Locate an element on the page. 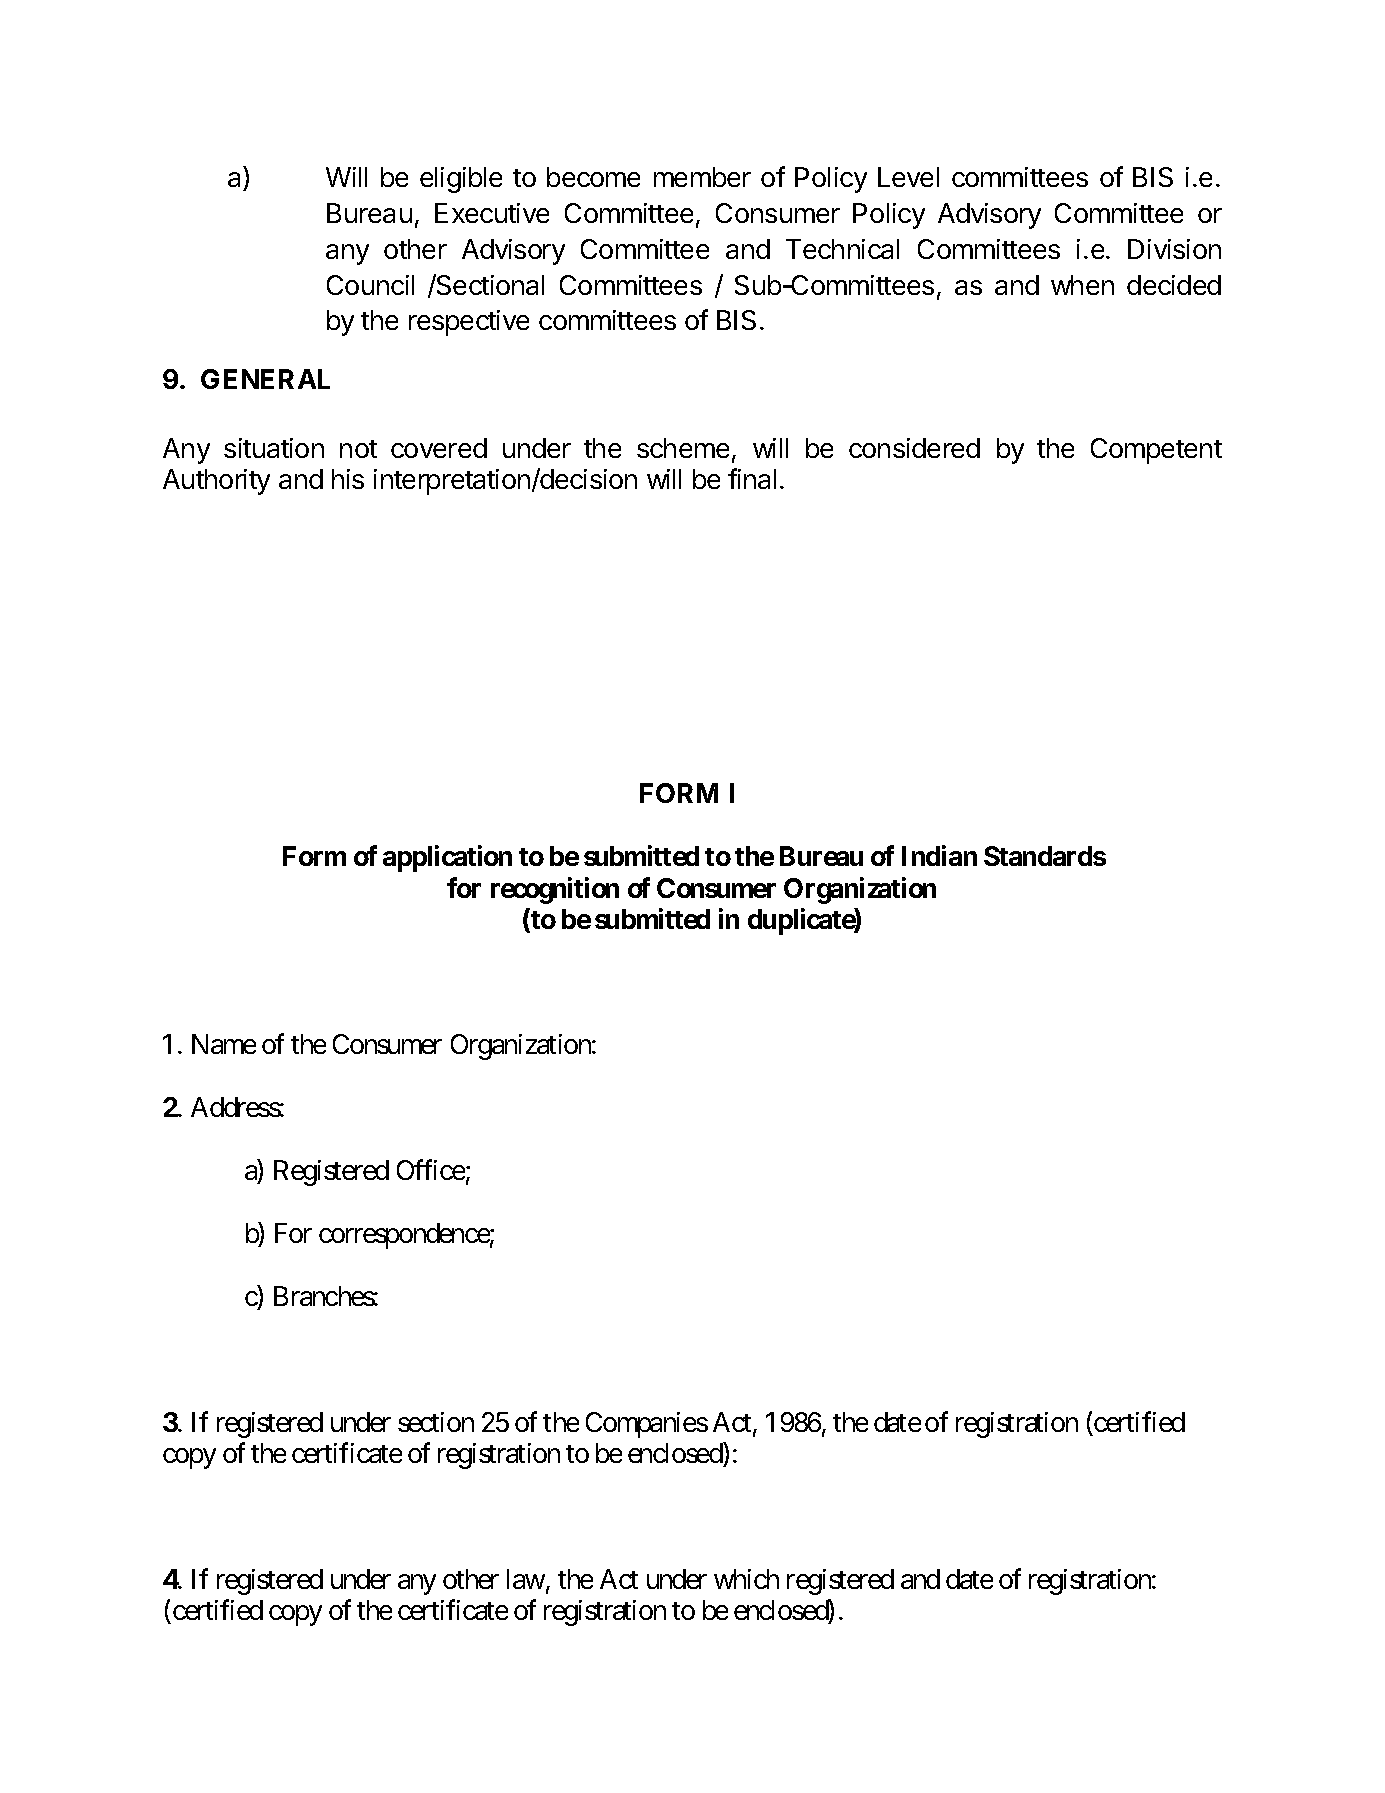 The width and height of the document is (1385, 1793). when is located at coordinates (1082, 285).
